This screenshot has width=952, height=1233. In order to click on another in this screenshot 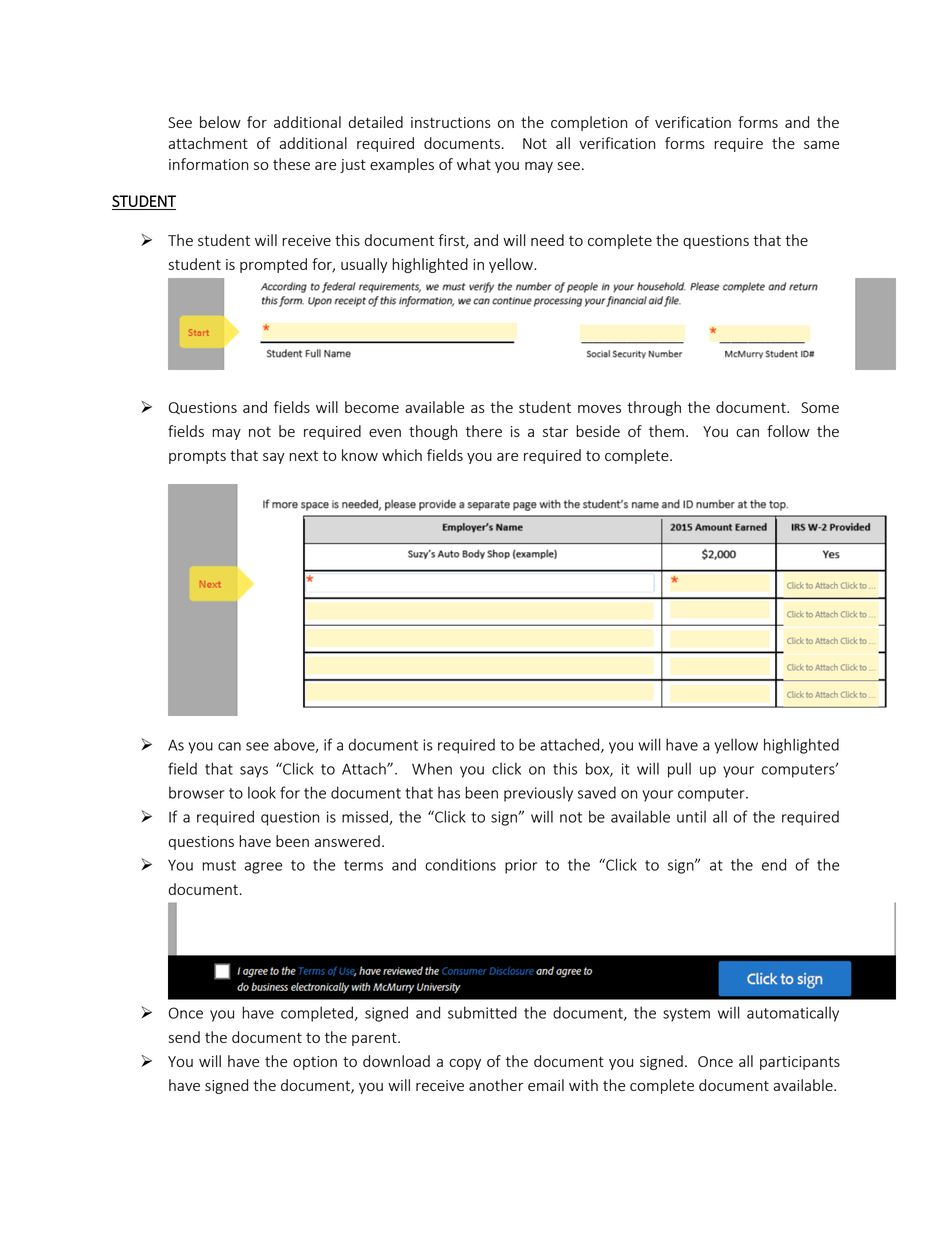, I will do `click(496, 1085)`.
